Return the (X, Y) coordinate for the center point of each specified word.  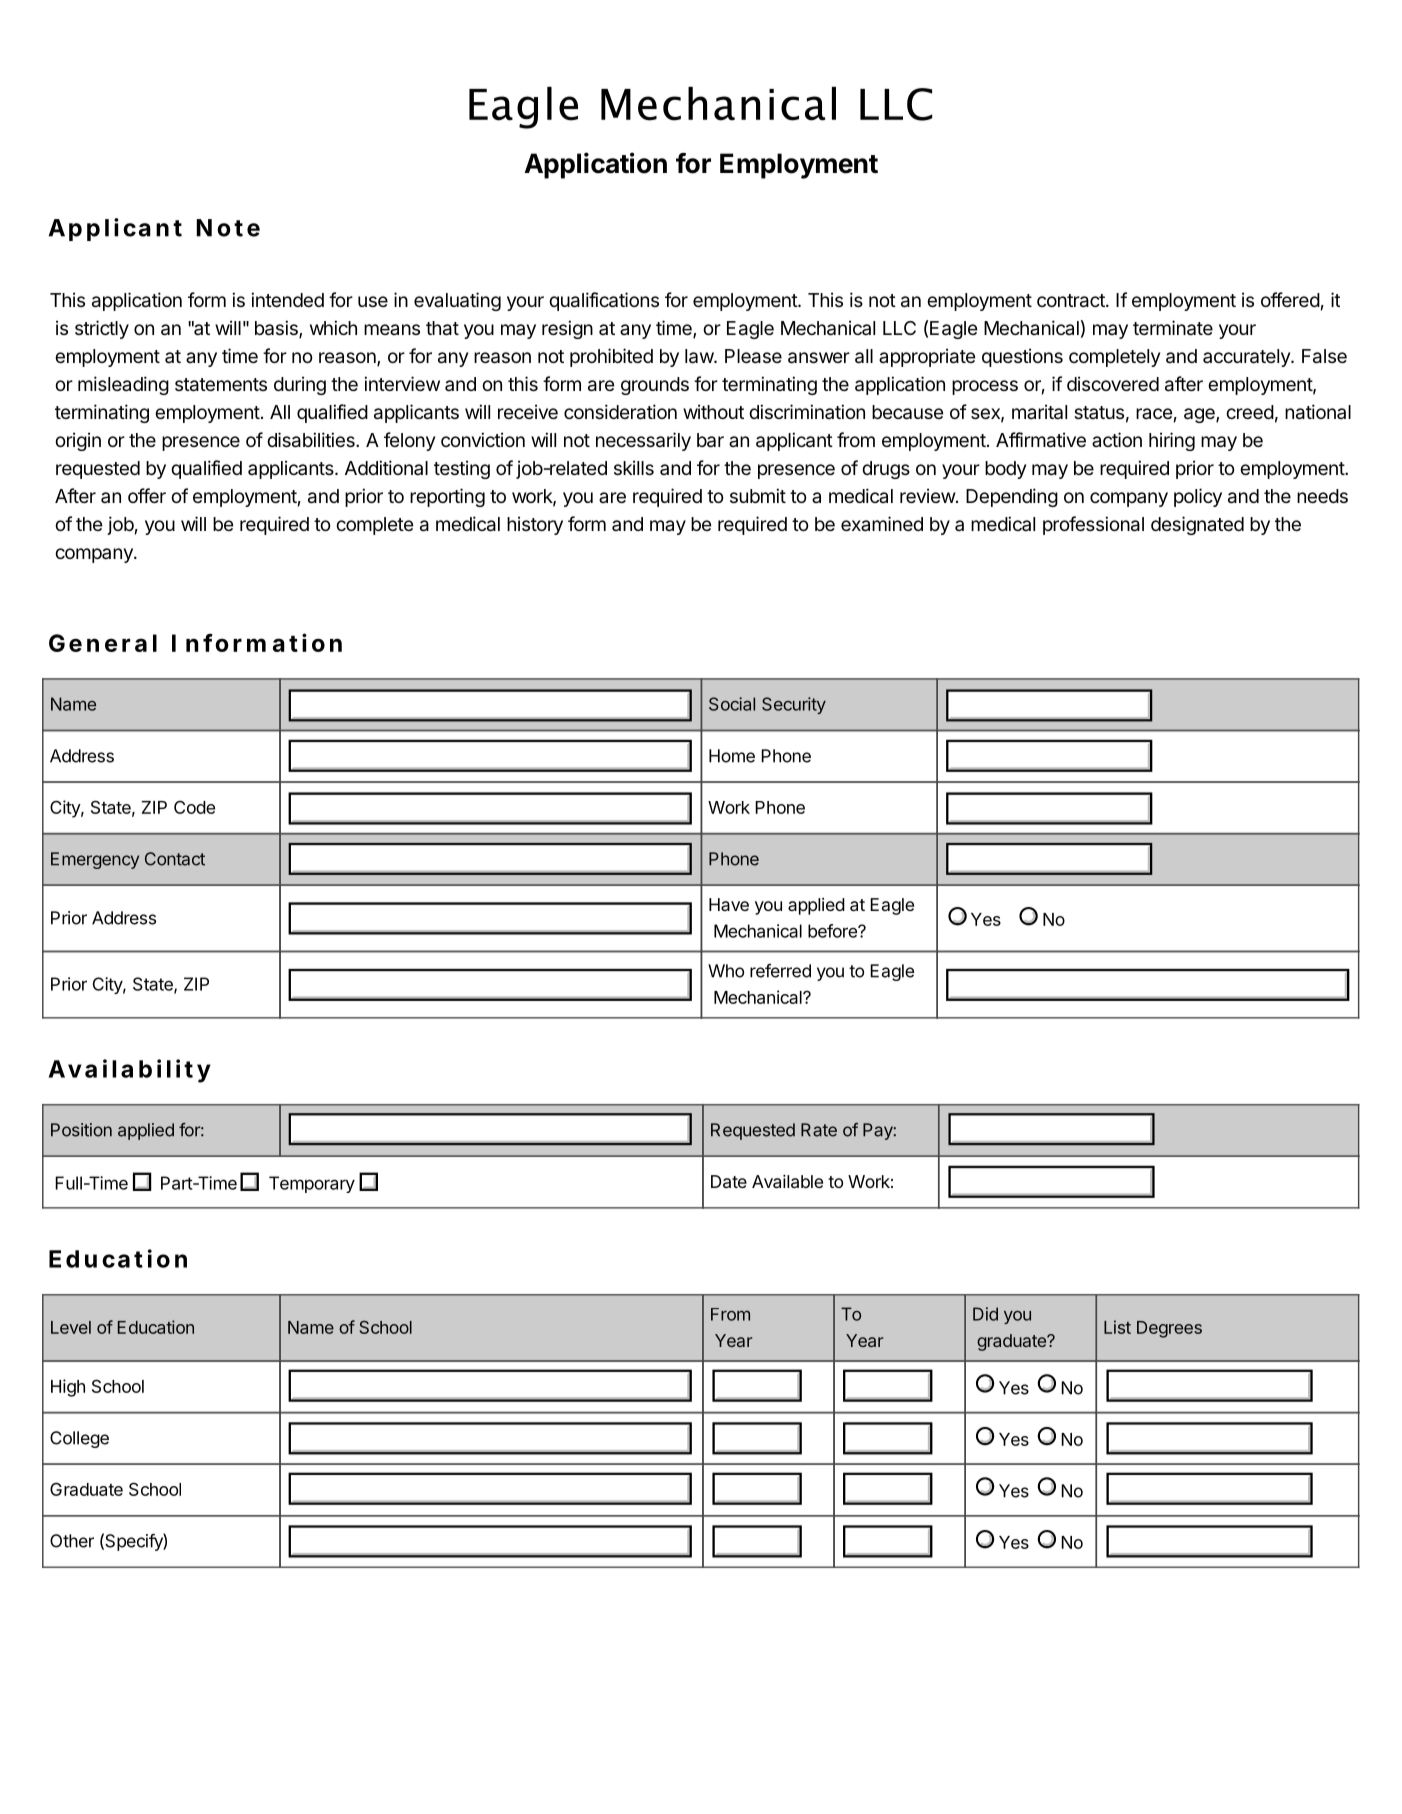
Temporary (312, 1184)
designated (1197, 525)
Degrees (1169, 1329)
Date (729, 1181)
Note (228, 228)
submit (758, 495)
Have (729, 904)
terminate (1173, 328)
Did (985, 1314)
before (833, 931)
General (103, 643)
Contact (175, 859)
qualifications (604, 301)
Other (72, 1541)
